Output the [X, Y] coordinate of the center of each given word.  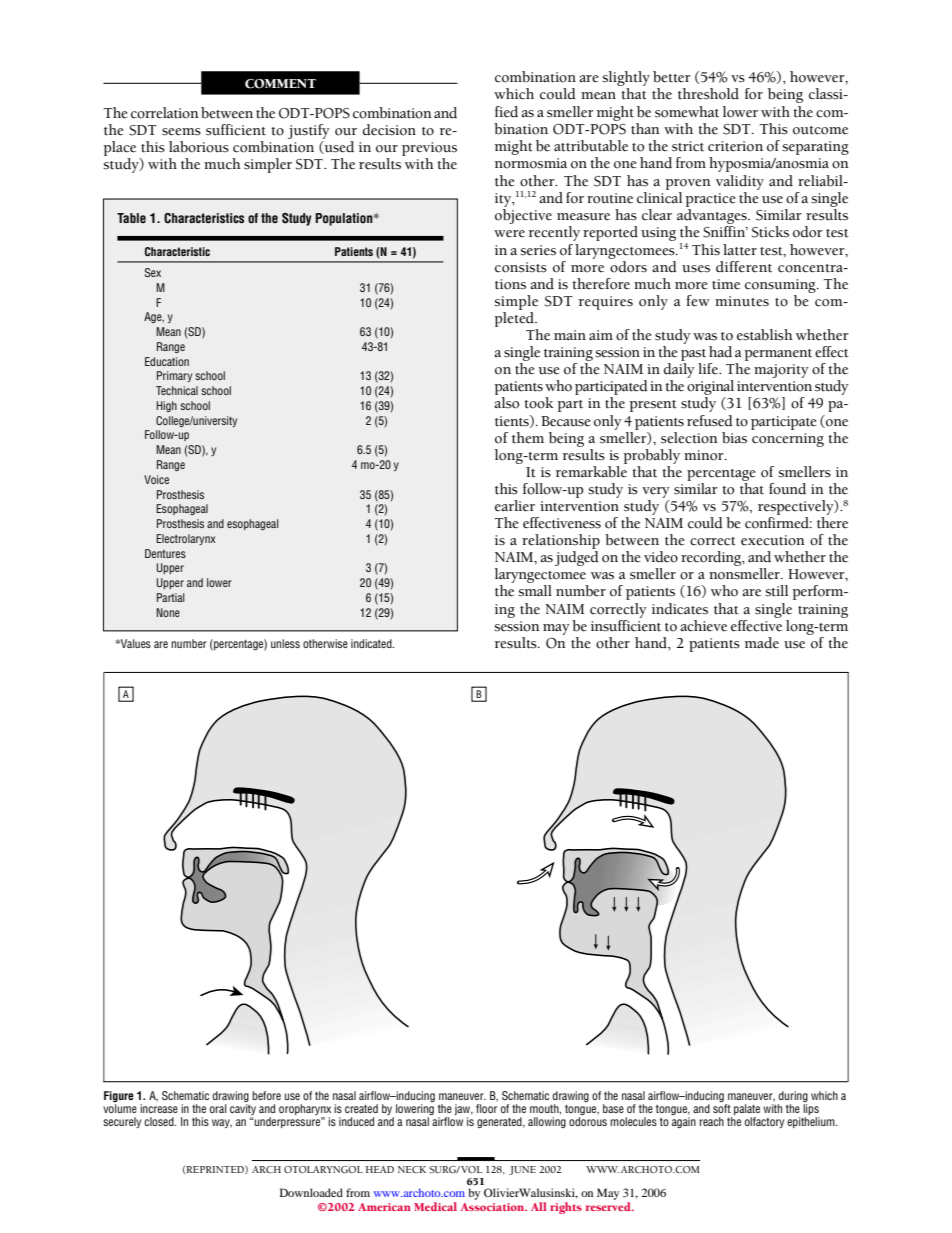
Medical [435, 1206]
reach [712, 1121]
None [168, 612]
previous [429, 149]
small [535, 591]
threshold [708, 94]
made [762, 643]
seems [181, 132]
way [222, 1123]
